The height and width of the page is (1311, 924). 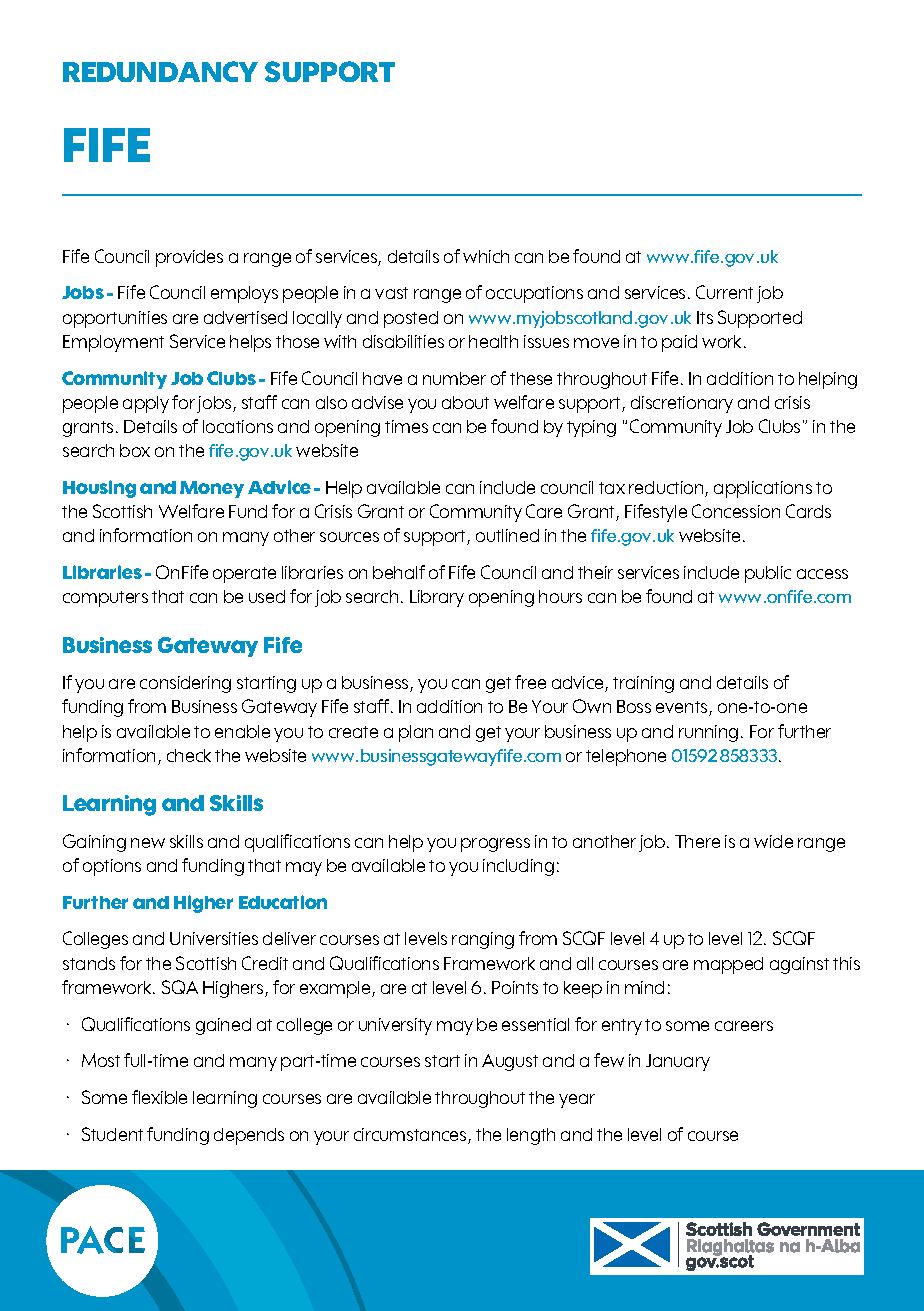 What do you see at coordinates (437, 598) in the page?
I see `Library` at bounding box center [437, 598].
